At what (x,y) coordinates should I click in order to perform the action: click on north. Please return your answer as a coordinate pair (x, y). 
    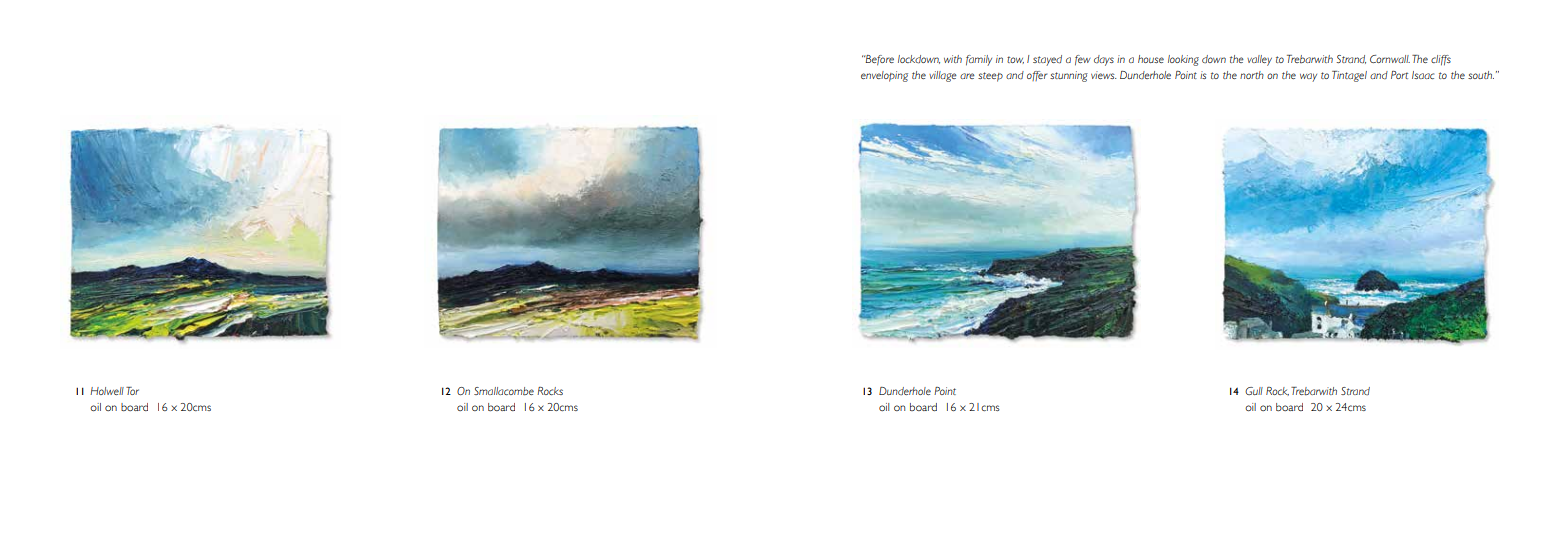
    Looking at the image, I should click on (1252, 75).
